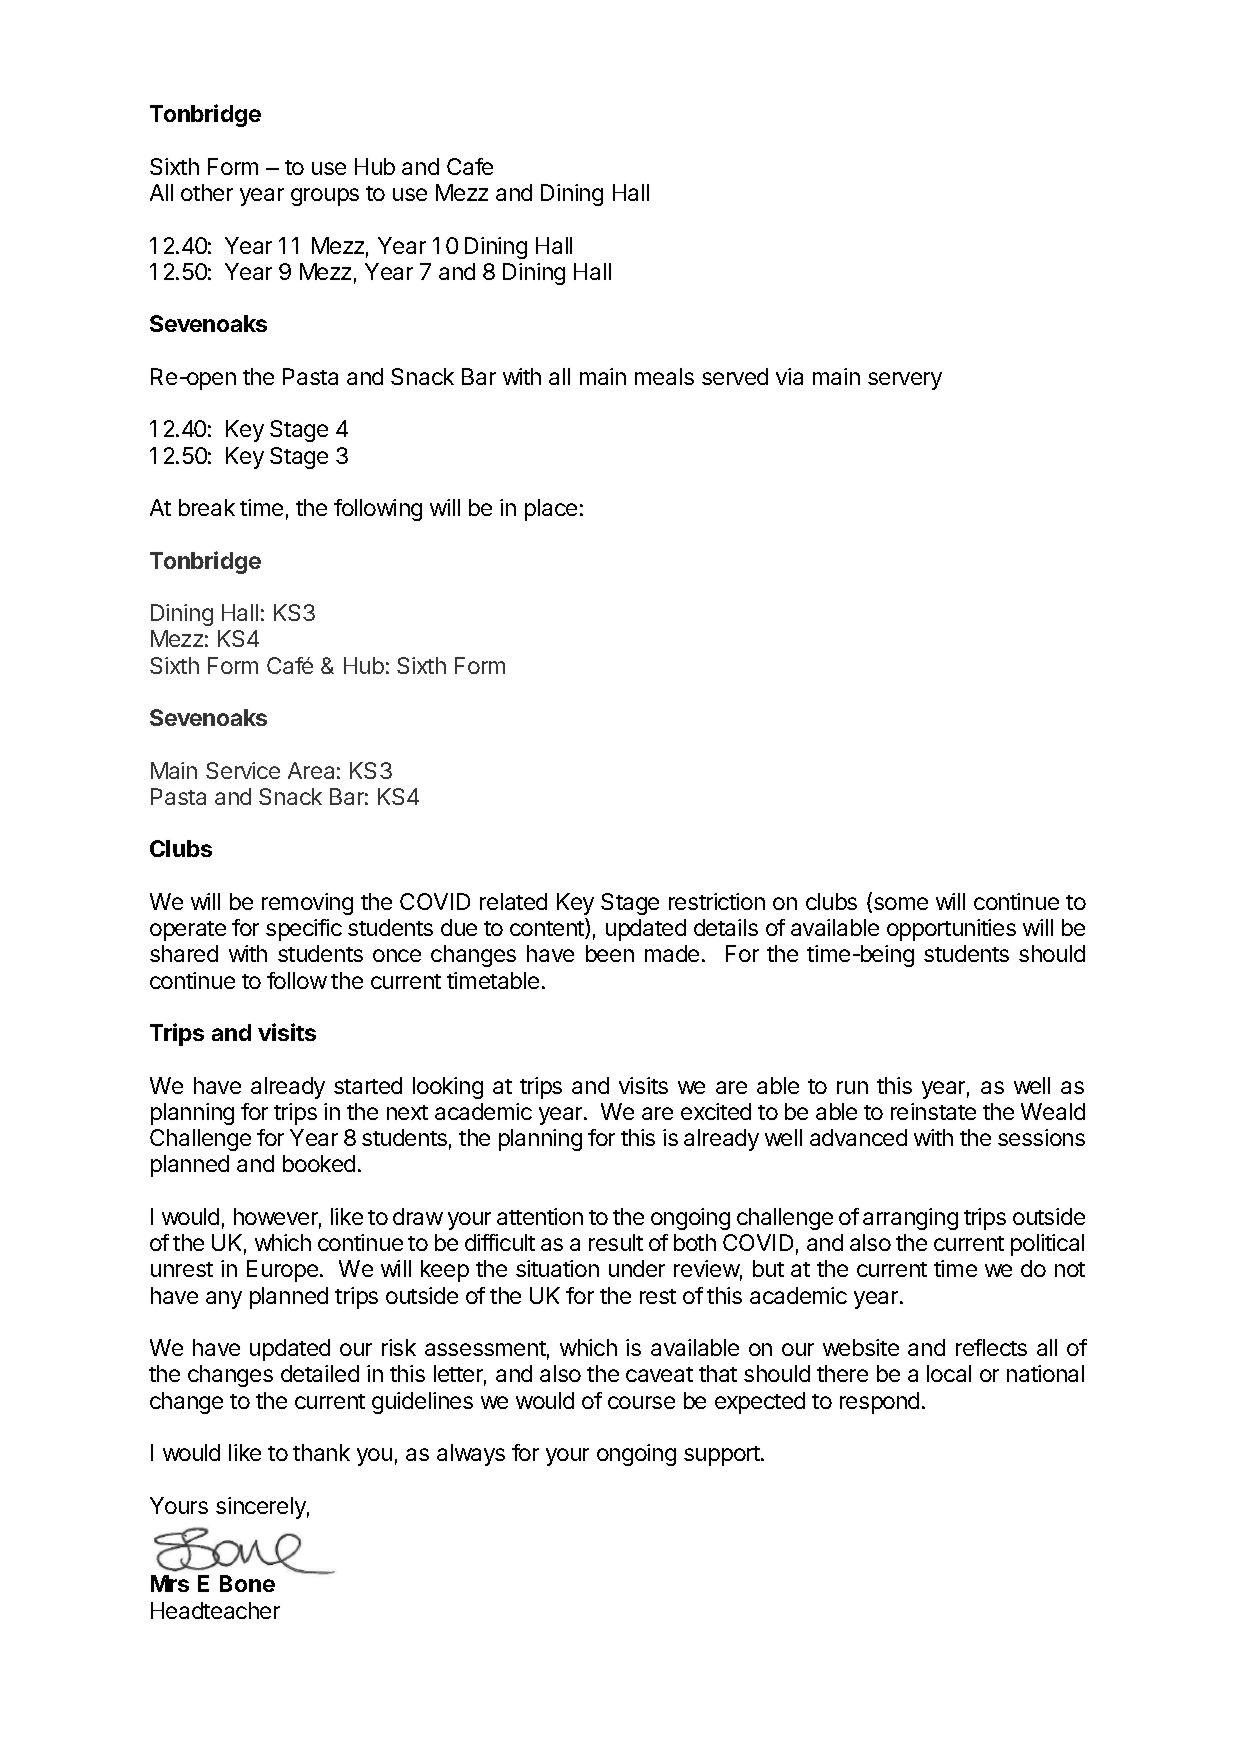 The width and height of the image is (1235, 1747). I want to click on groups, so click(325, 197).
